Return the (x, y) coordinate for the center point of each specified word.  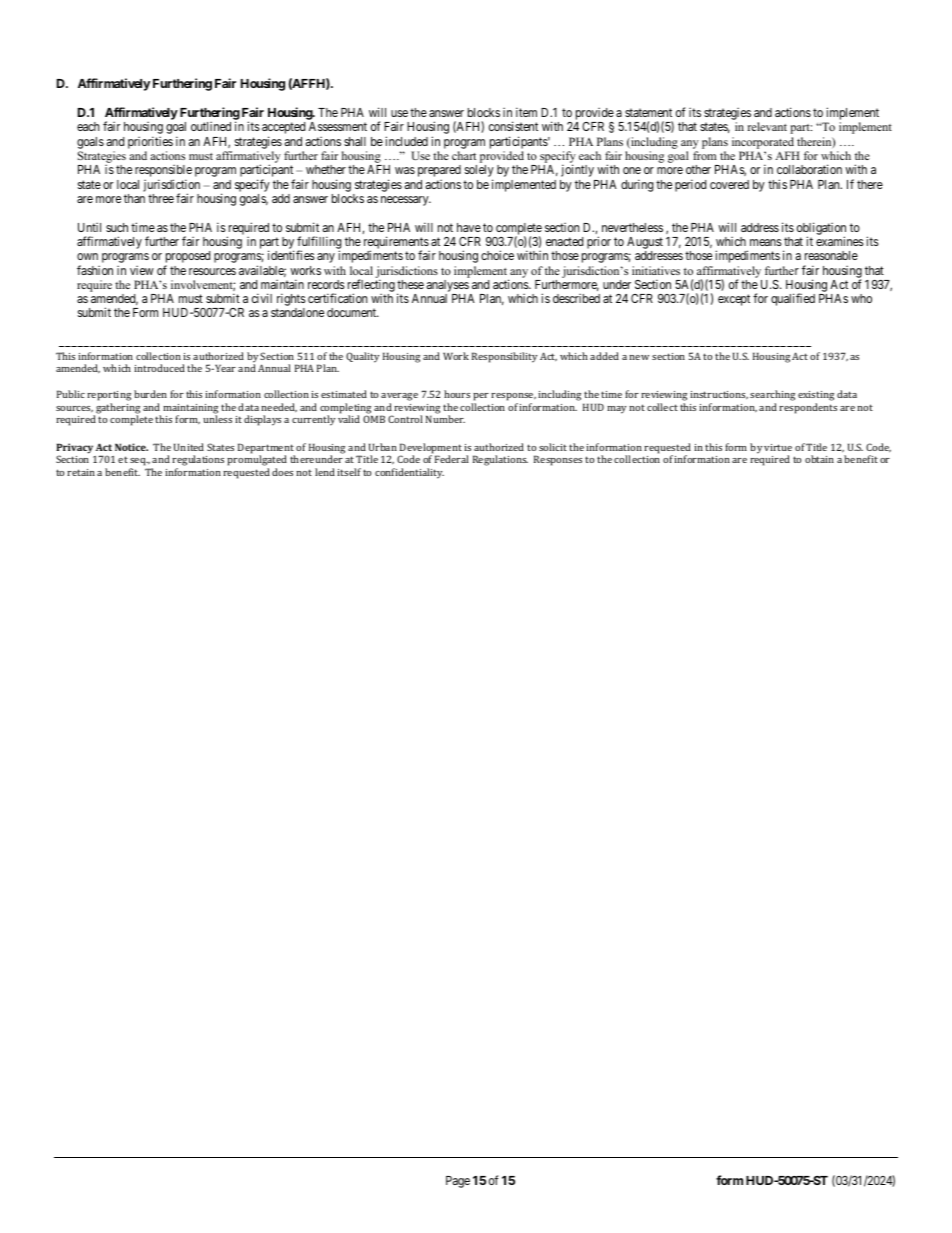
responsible (163, 172)
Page (458, 1182)
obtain (819, 459)
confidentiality (409, 473)
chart (464, 155)
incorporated (763, 143)
